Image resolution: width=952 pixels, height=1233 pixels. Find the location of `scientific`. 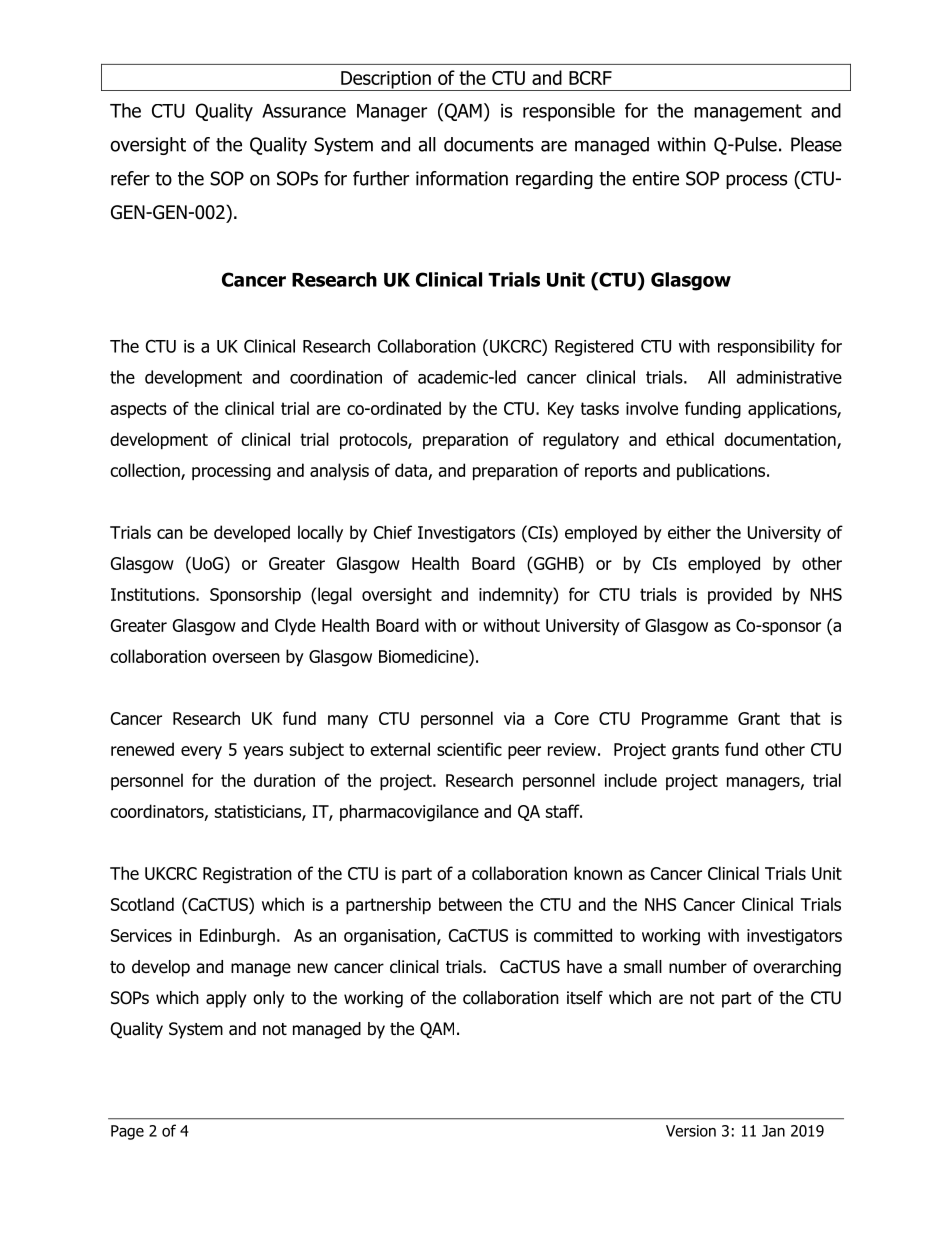

scientific is located at coordinates (469, 749).
